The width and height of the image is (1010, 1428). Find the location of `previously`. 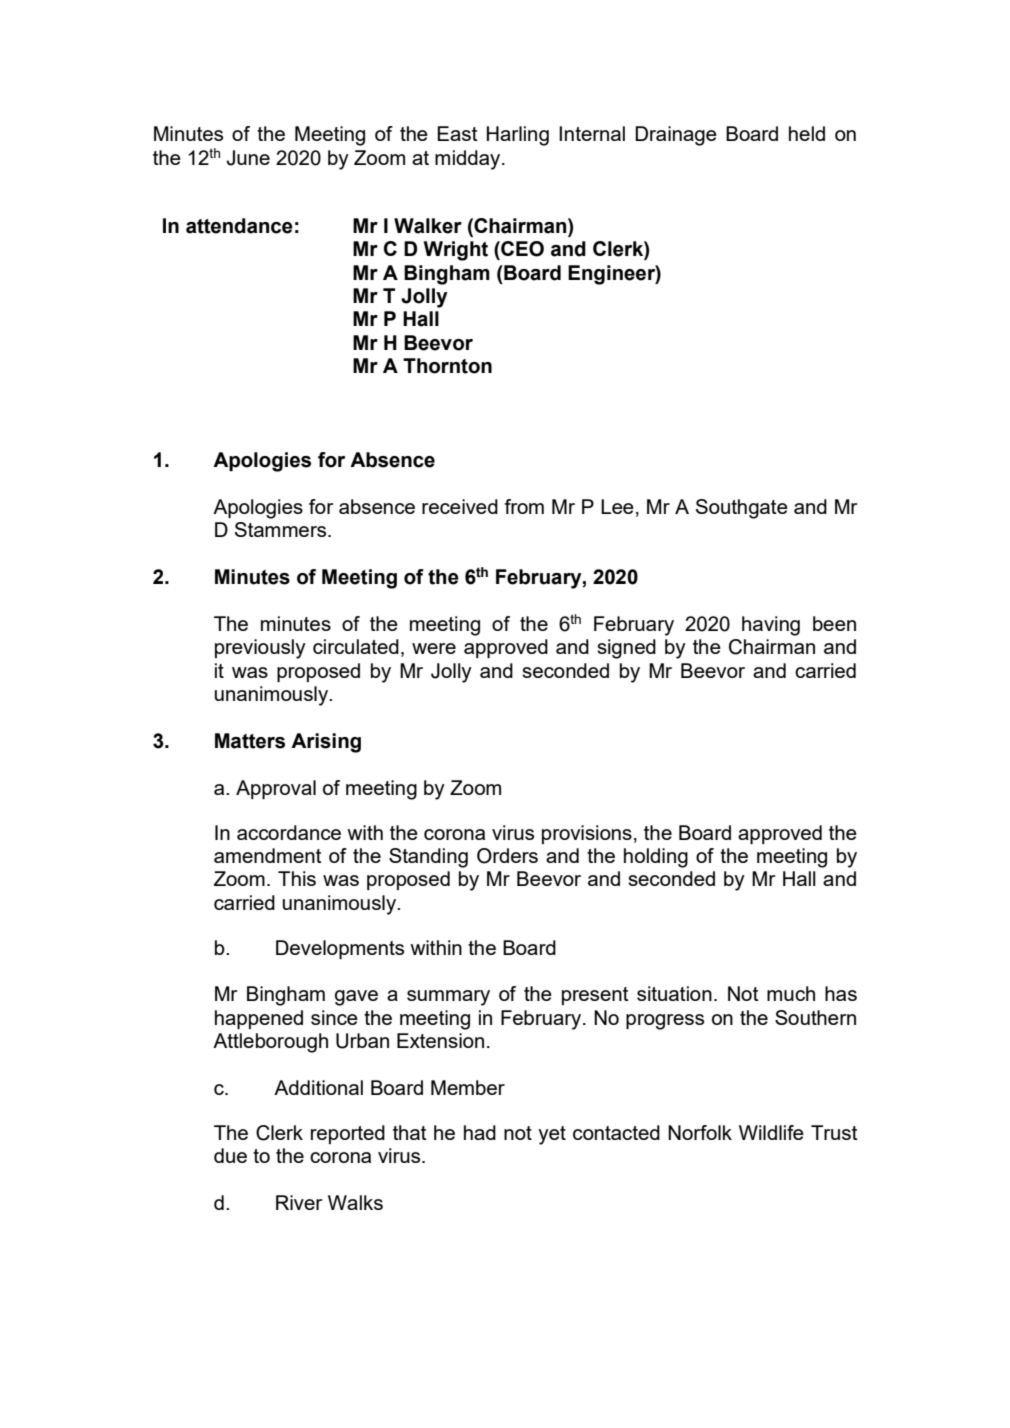

previously is located at coordinates (260, 649).
